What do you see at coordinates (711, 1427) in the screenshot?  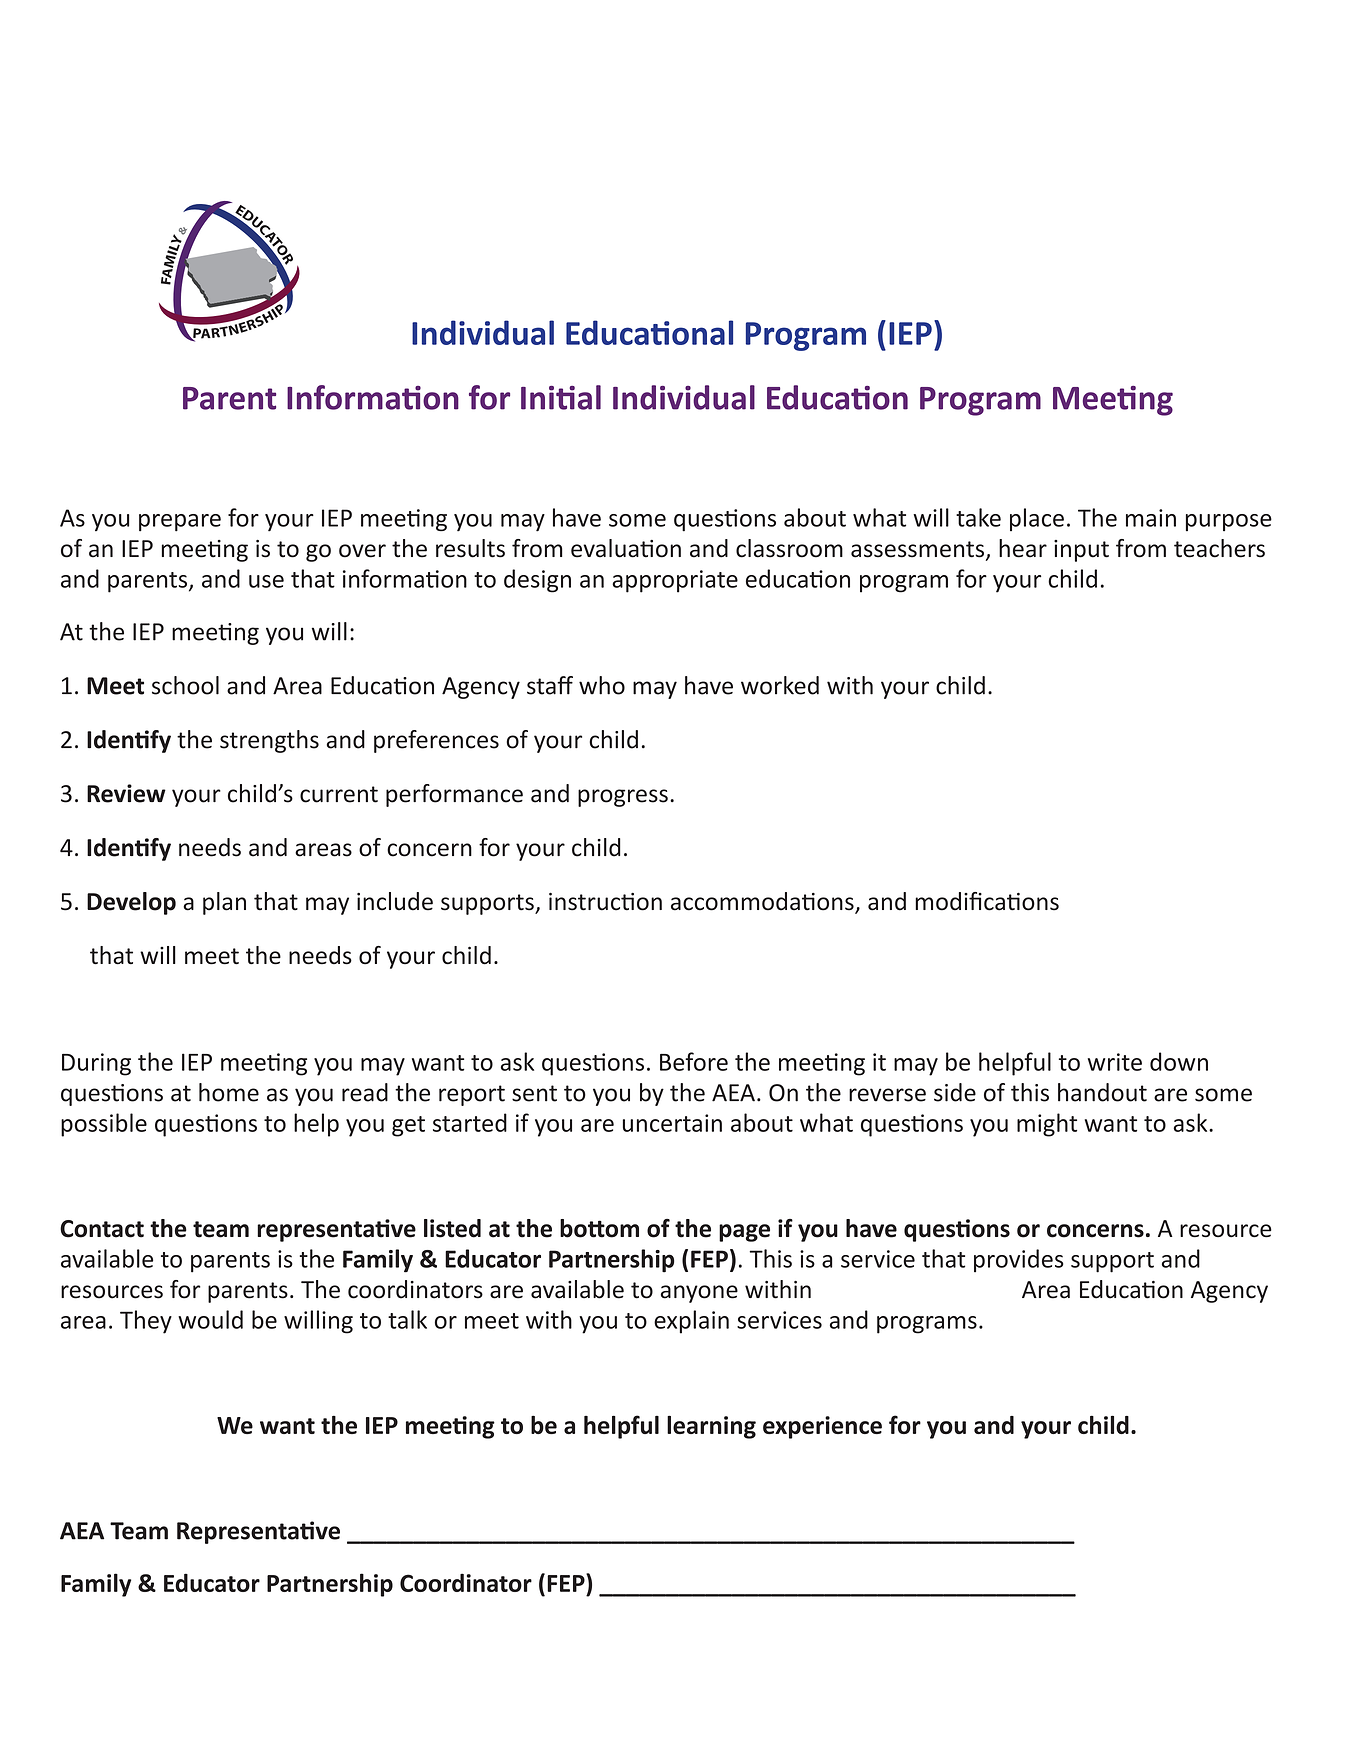 I see `learning` at bounding box center [711, 1427].
